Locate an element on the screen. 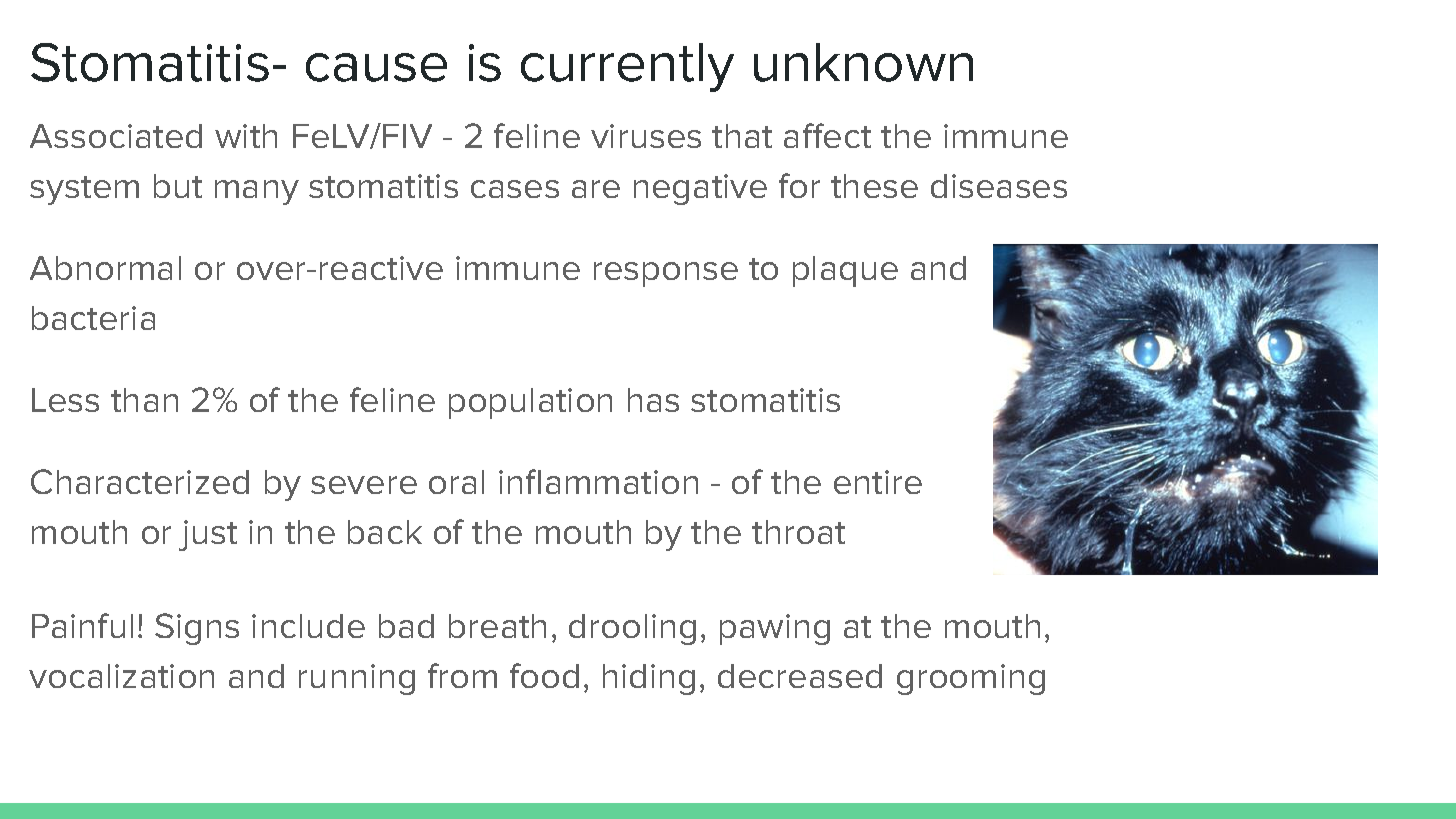 This screenshot has width=1456, height=819. vocalization is located at coordinates (121, 676).
